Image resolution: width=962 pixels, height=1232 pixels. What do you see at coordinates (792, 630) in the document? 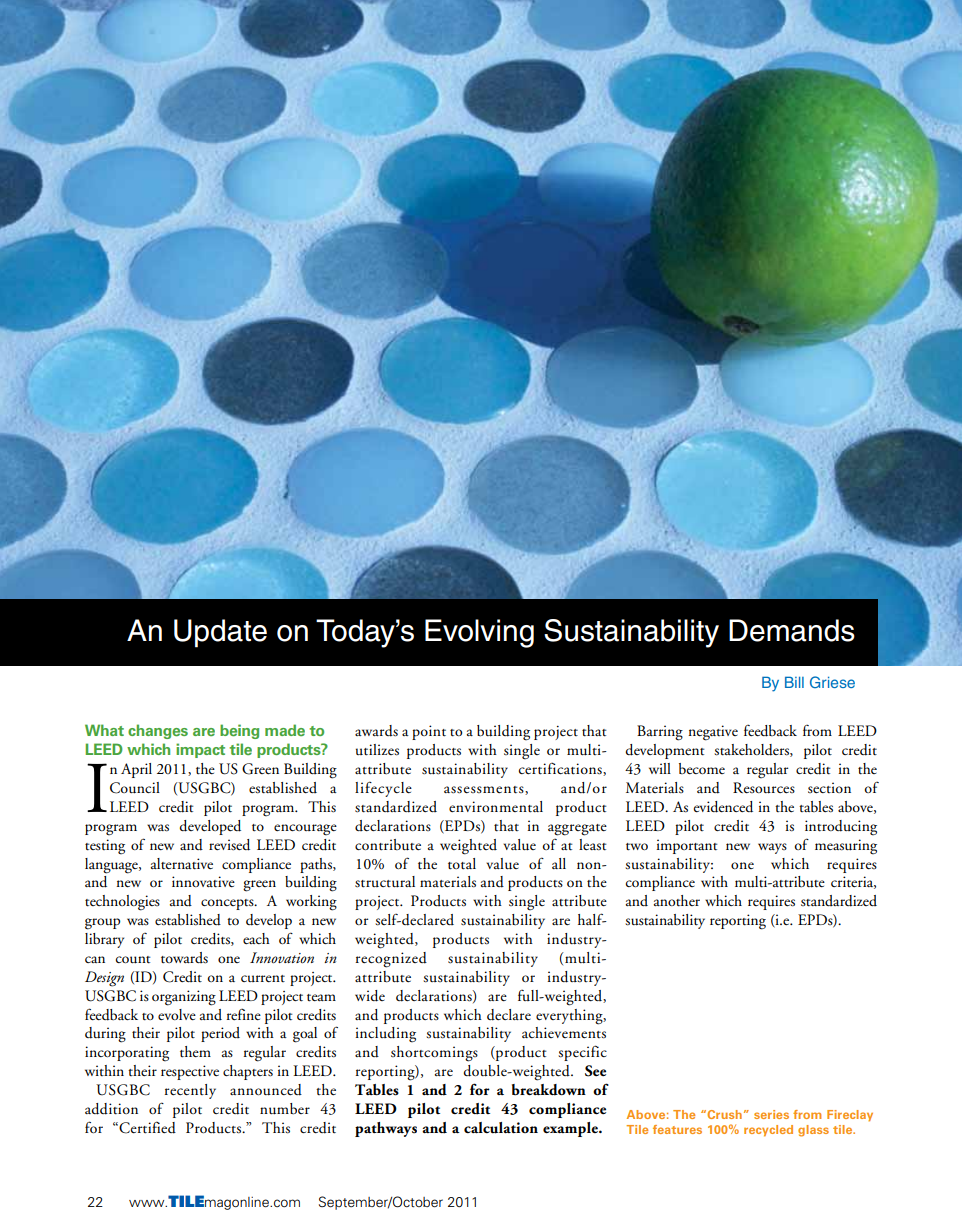
I see `Demands` at bounding box center [792, 630].
